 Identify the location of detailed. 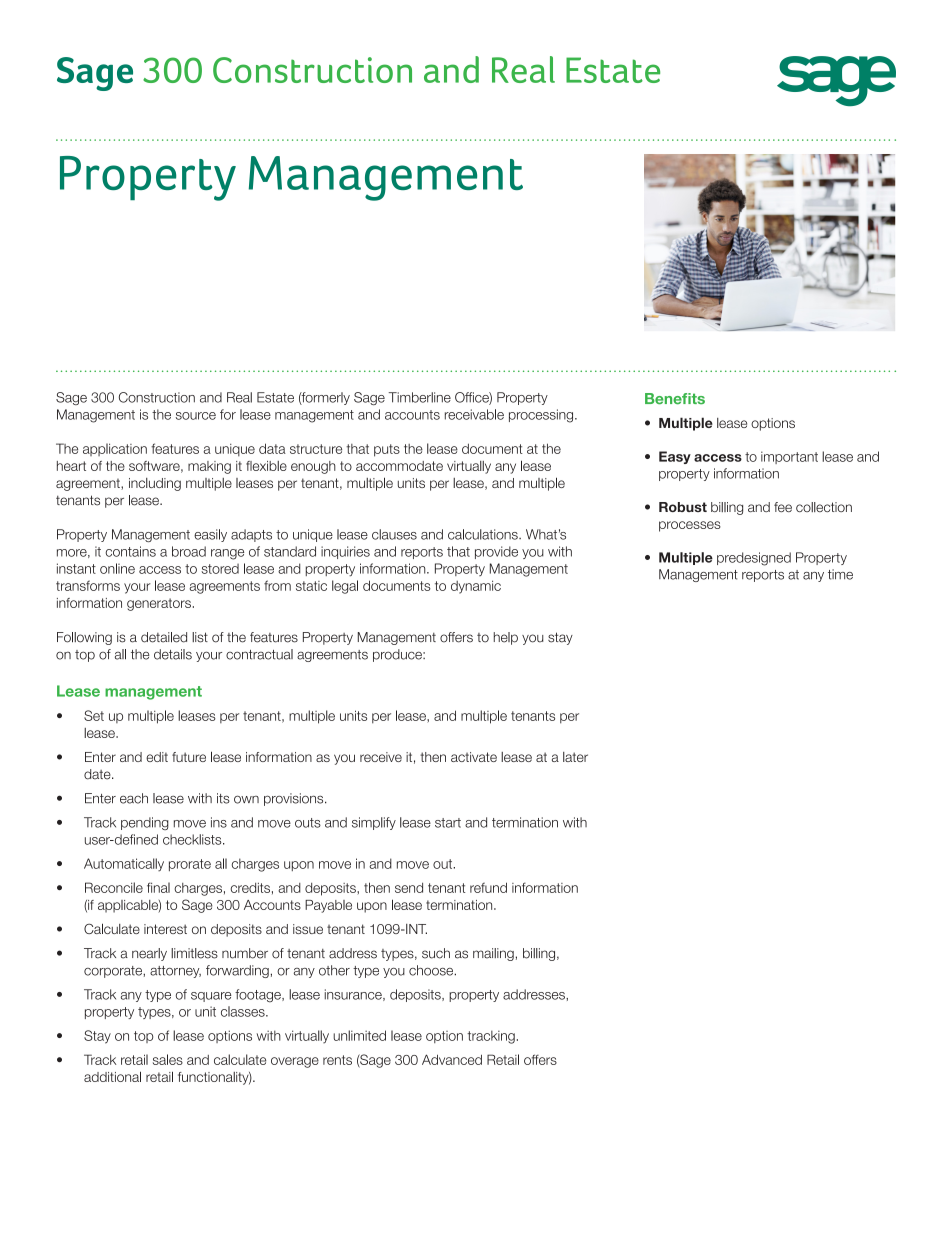
(164, 637).
